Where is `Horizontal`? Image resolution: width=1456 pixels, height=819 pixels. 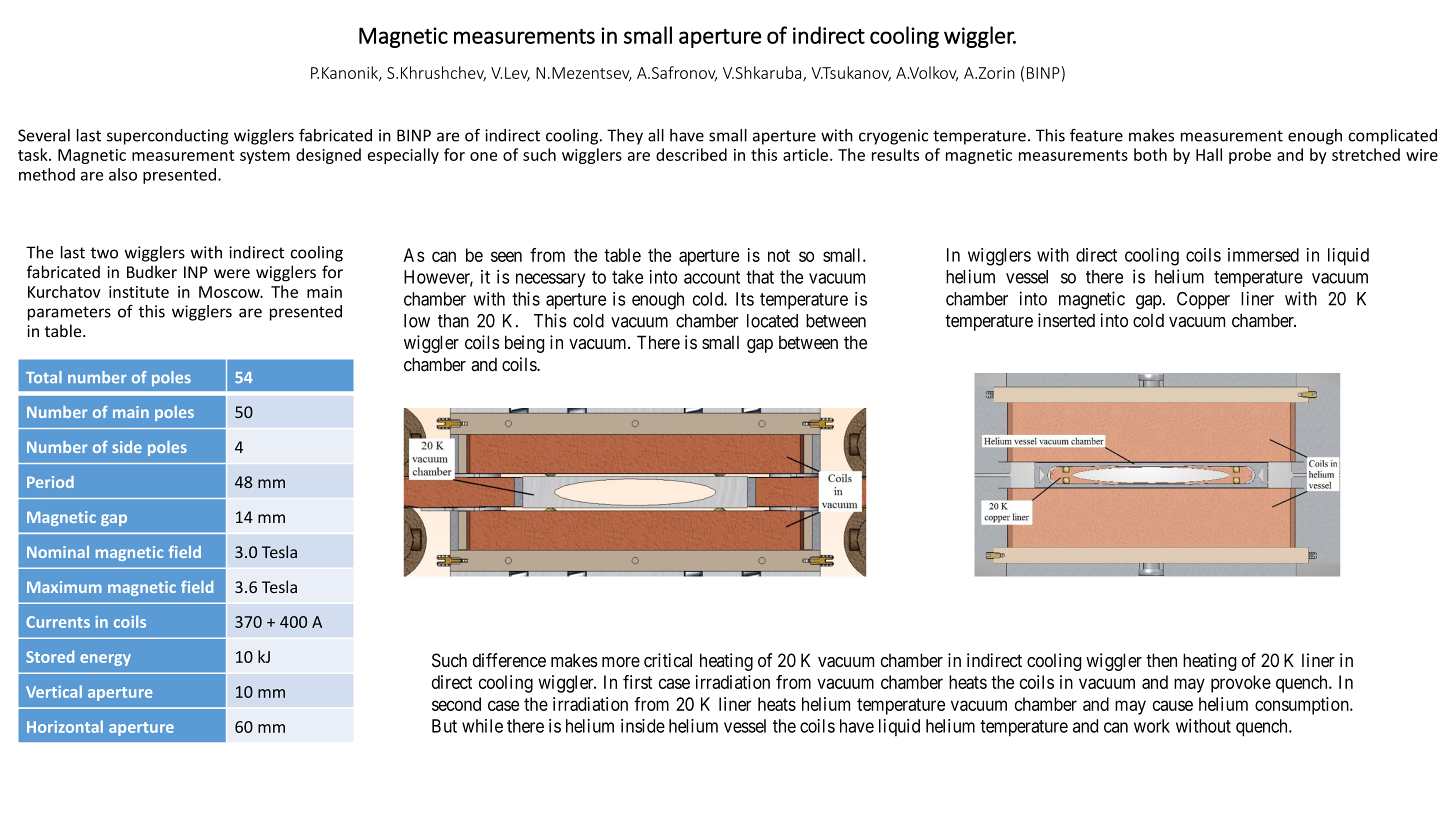 Horizontal is located at coordinates (65, 726).
